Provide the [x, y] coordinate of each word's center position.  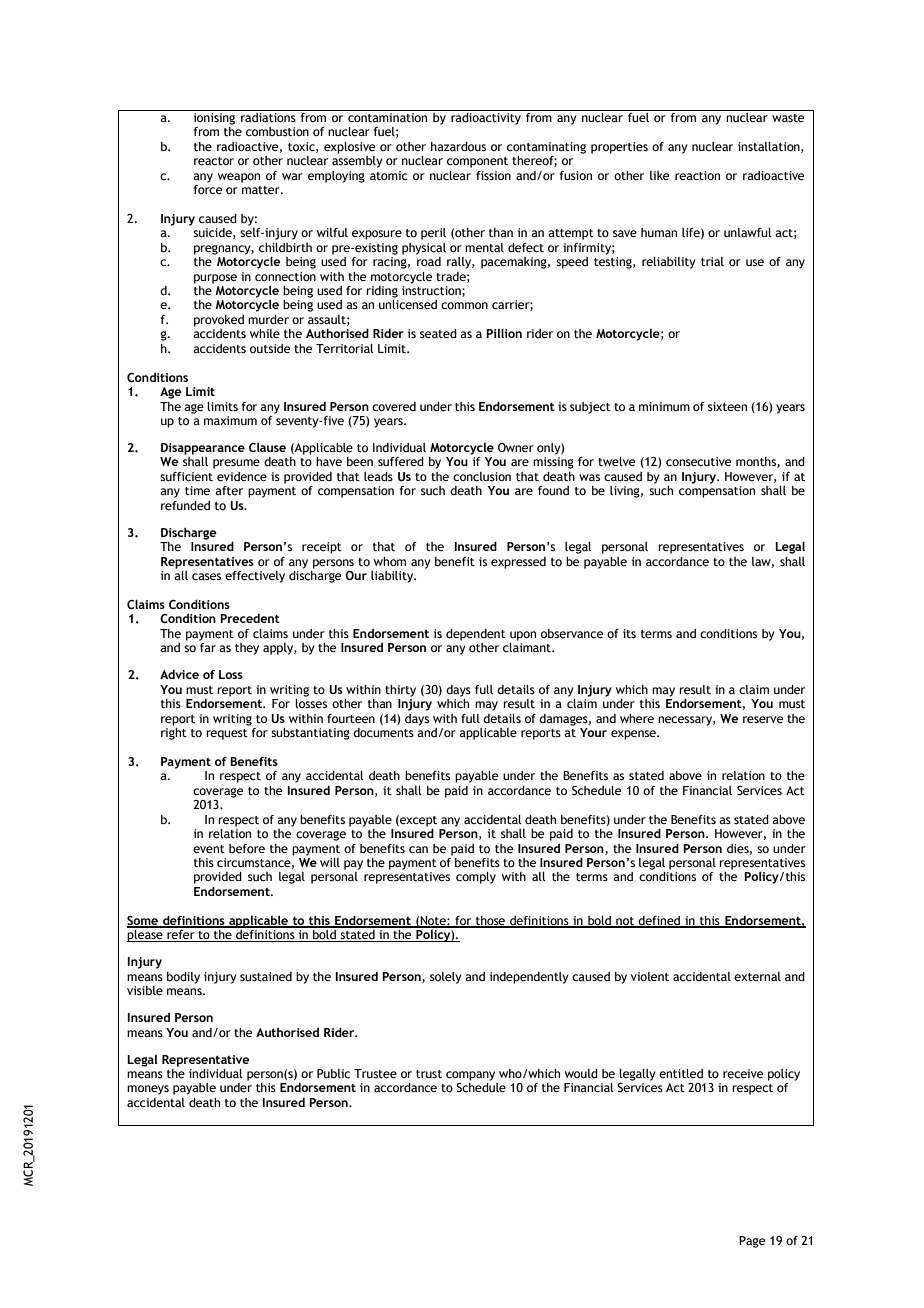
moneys [148, 1090]
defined [660, 921]
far [208, 647]
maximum [230, 420]
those [490, 921]
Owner [516, 447]
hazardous [458, 146]
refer [181, 934]
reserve [763, 719]
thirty [400, 691]
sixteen [727, 406]
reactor [214, 161]
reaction [697, 175]
